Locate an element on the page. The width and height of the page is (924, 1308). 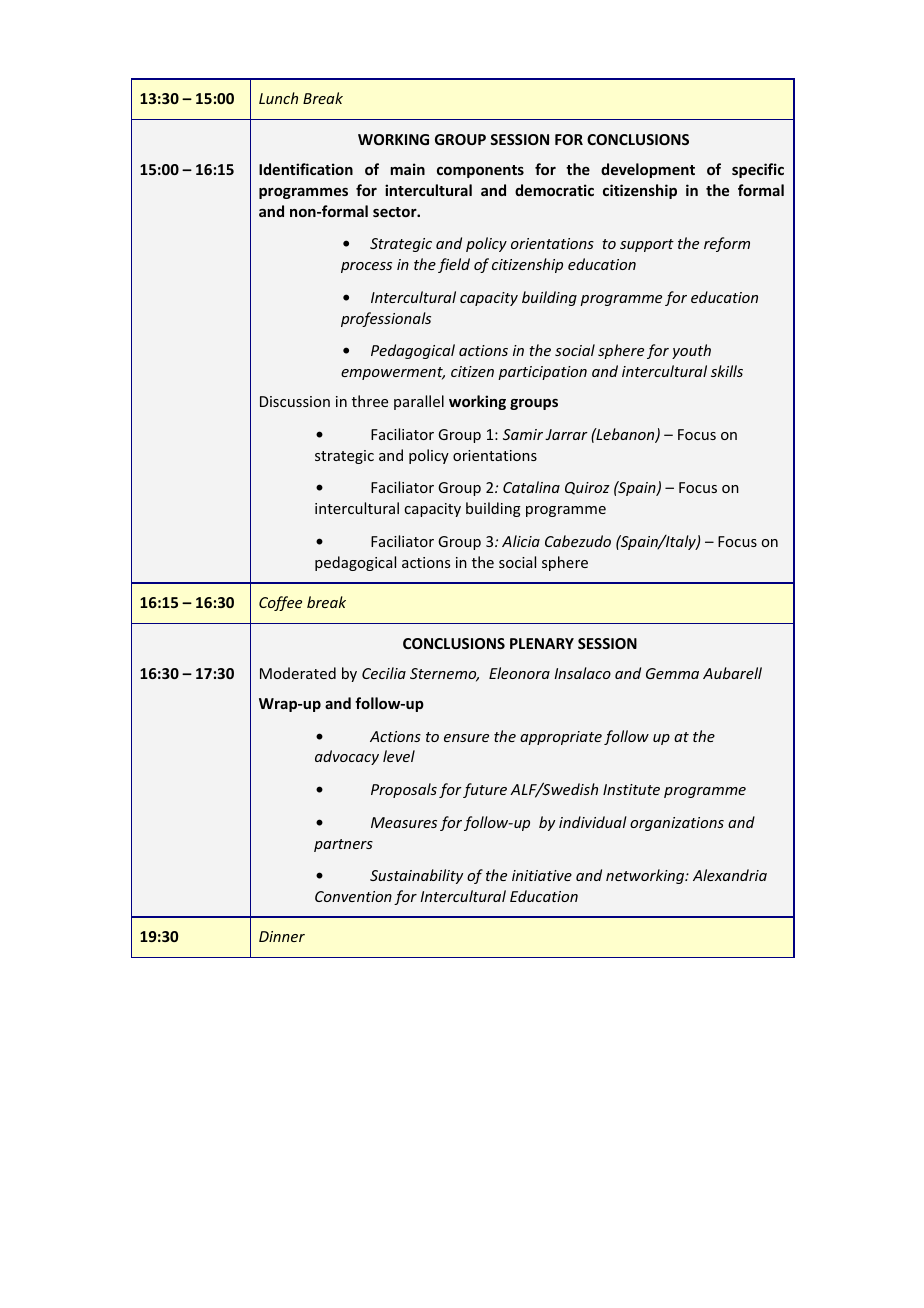
skills is located at coordinates (727, 371).
